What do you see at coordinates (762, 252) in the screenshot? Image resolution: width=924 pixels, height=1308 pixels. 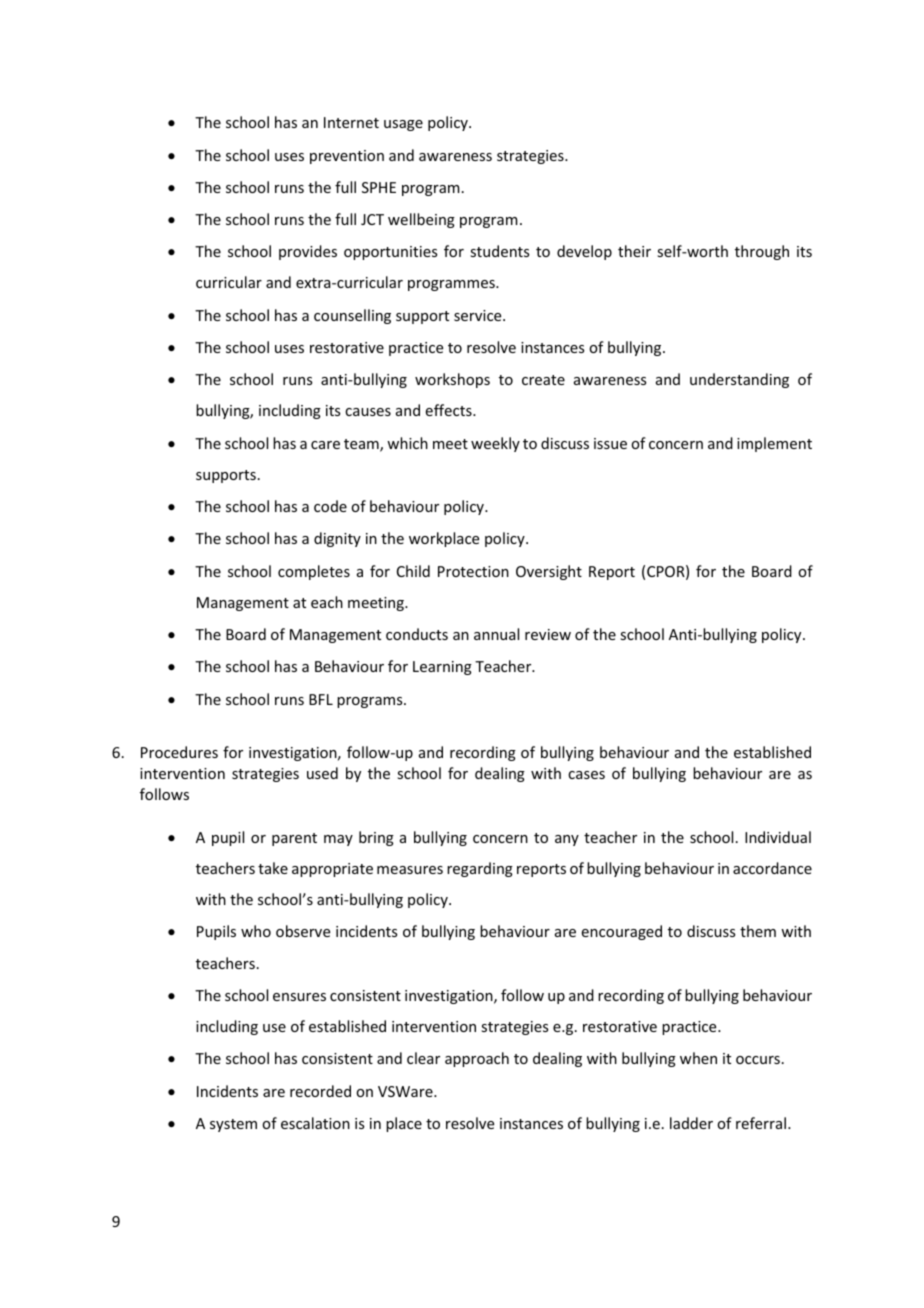 I see `through` at bounding box center [762, 252].
